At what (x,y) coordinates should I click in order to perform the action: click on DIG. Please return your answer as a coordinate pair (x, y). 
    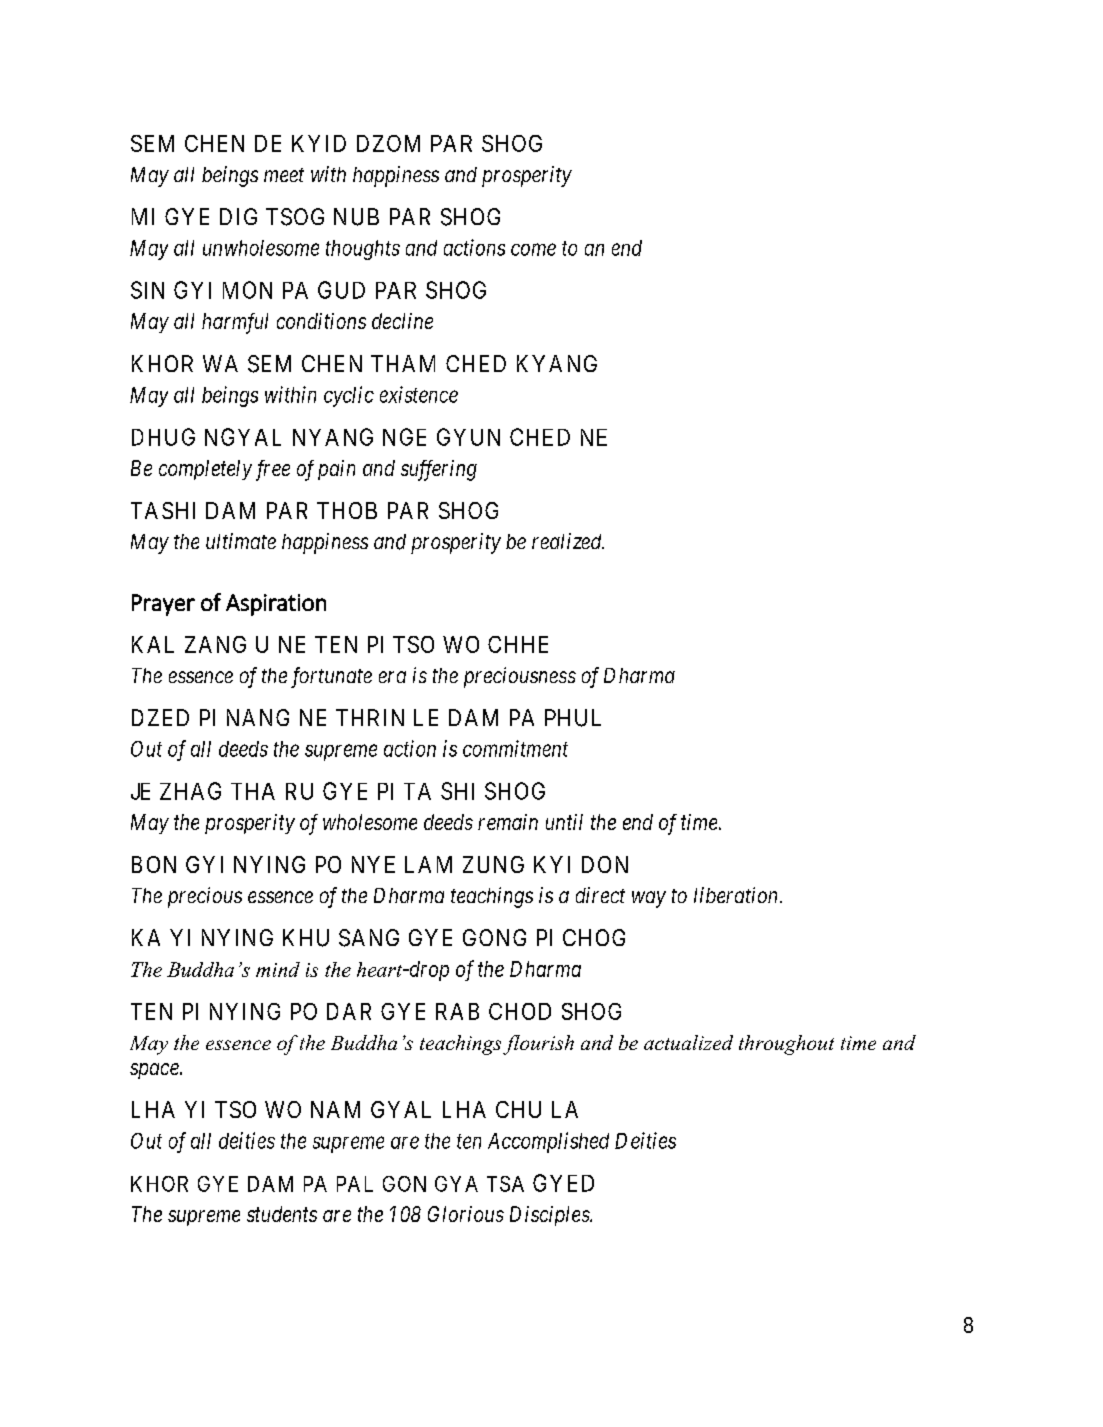
    Looking at the image, I should click on (238, 216).
